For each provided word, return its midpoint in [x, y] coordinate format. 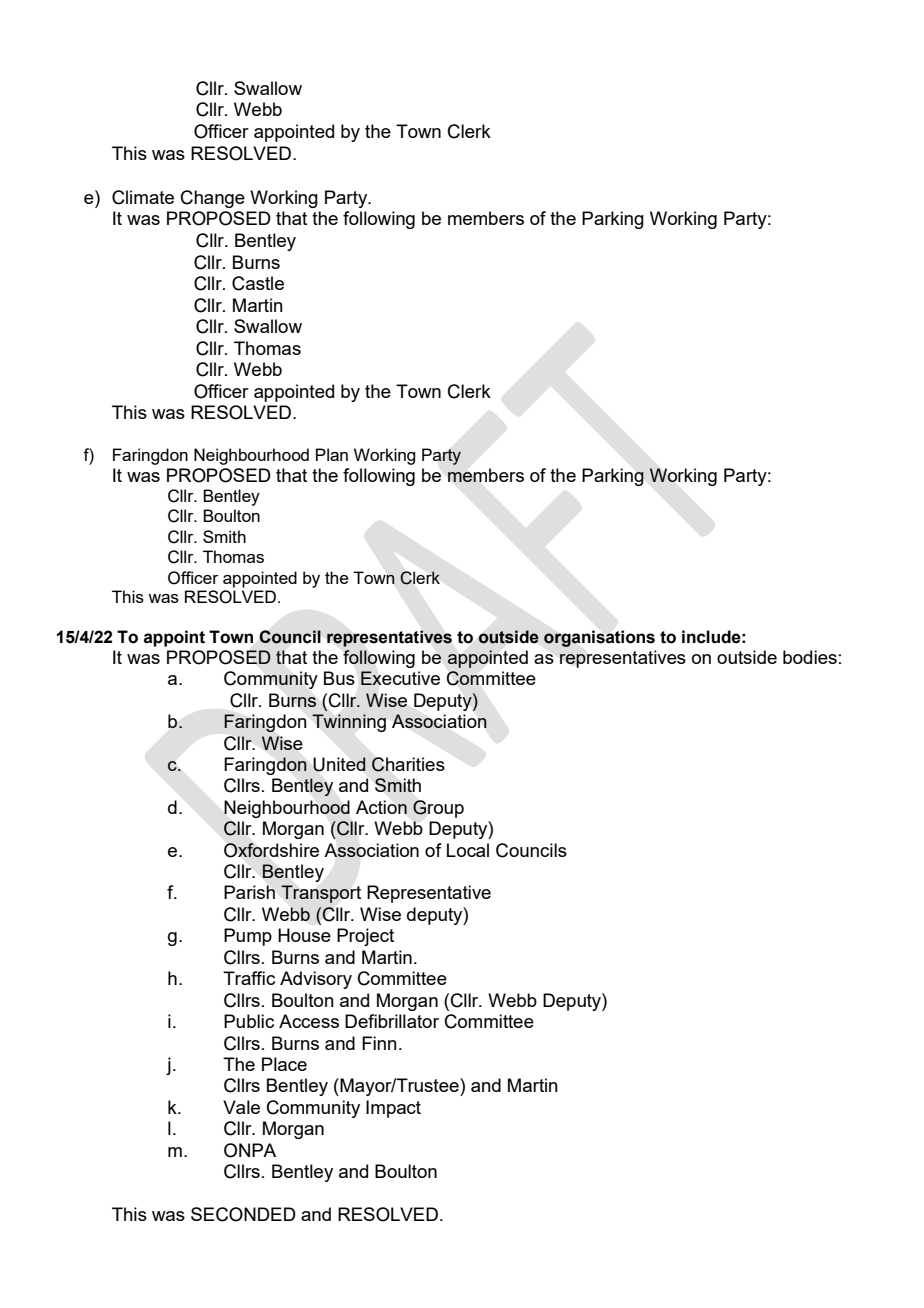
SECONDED [243, 1214]
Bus [339, 678]
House [304, 935]
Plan [332, 454]
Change [213, 199]
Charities [408, 764]
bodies [810, 657]
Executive [400, 678]
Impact [393, 1109]
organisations [599, 638]
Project [365, 937]
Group [438, 809]
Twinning [349, 723]
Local [468, 850]
